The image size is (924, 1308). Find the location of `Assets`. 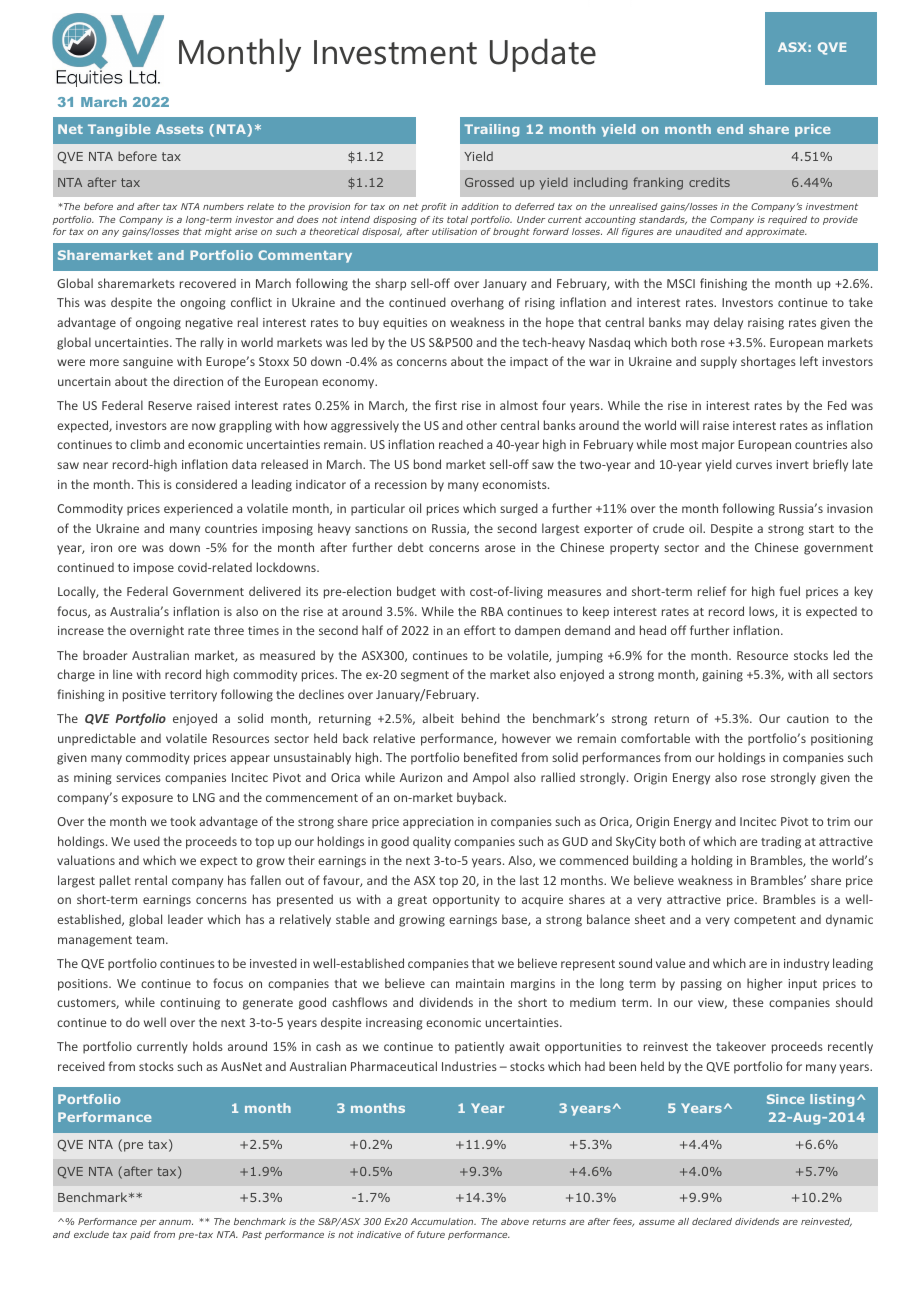

Assets is located at coordinates (179, 129).
